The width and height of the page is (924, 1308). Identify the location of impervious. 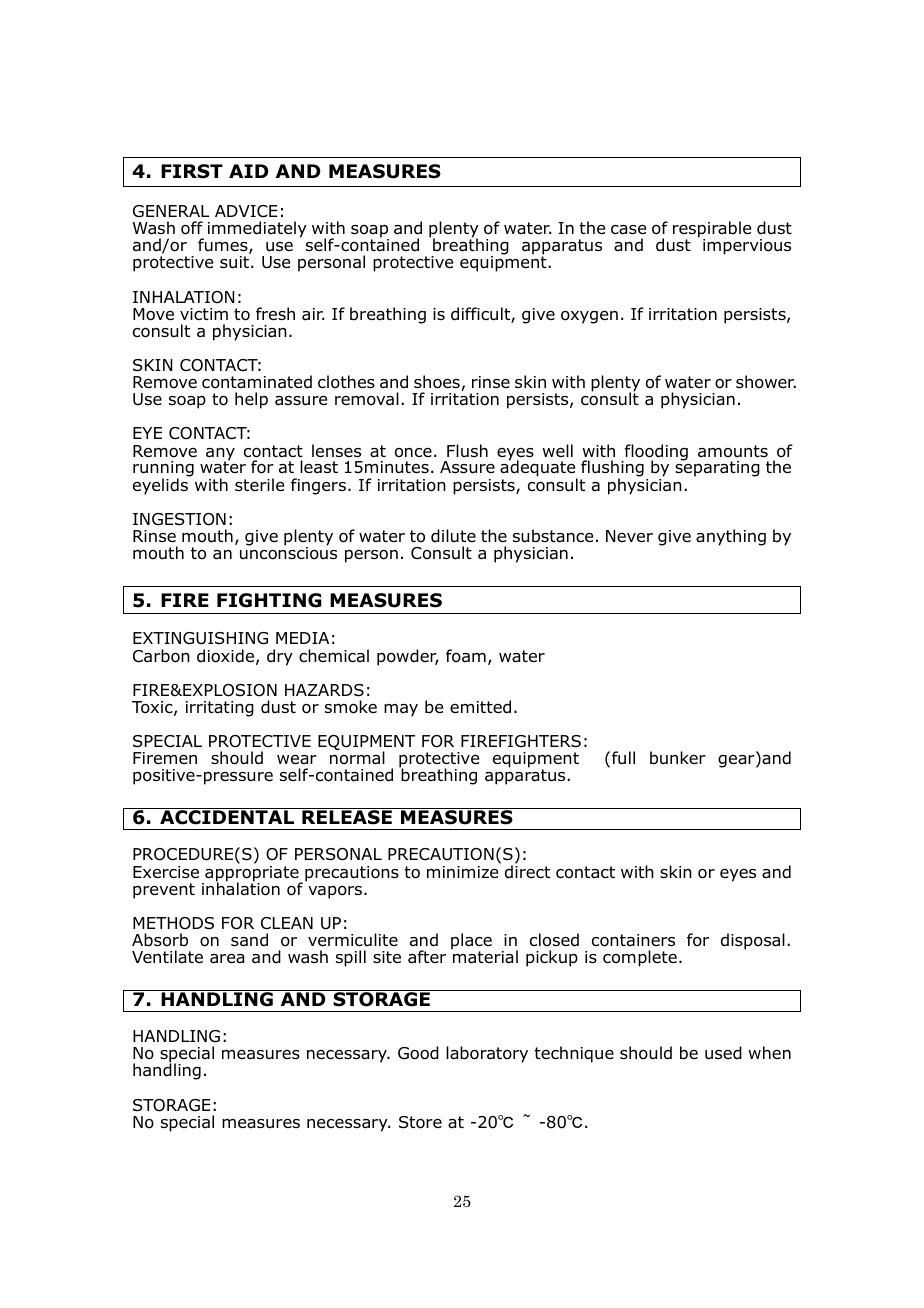
(747, 247).
